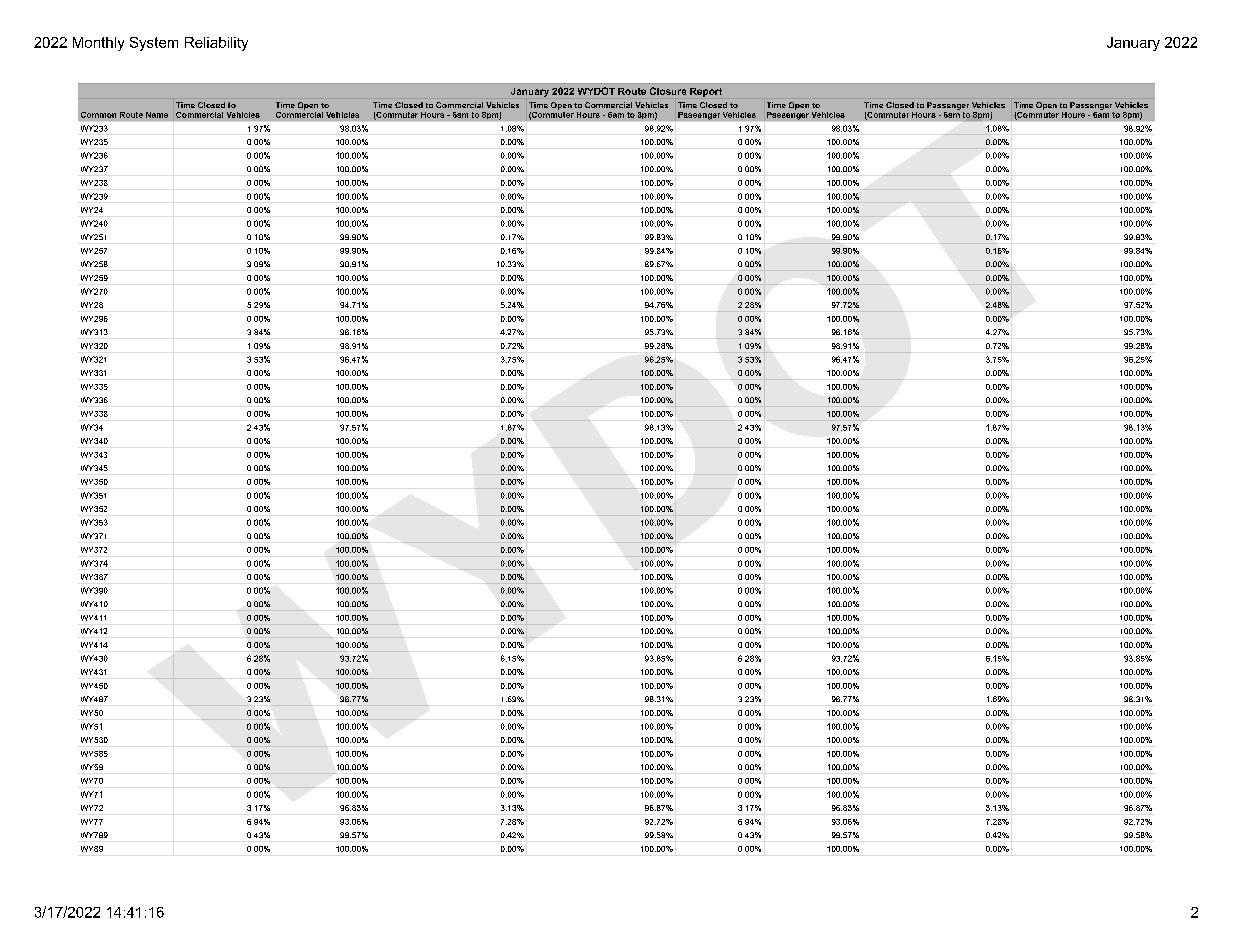 This image has height=952, width=1233. What do you see at coordinates (706, 92) in the image?
I see `Report` at bounding box center [706, 92].
